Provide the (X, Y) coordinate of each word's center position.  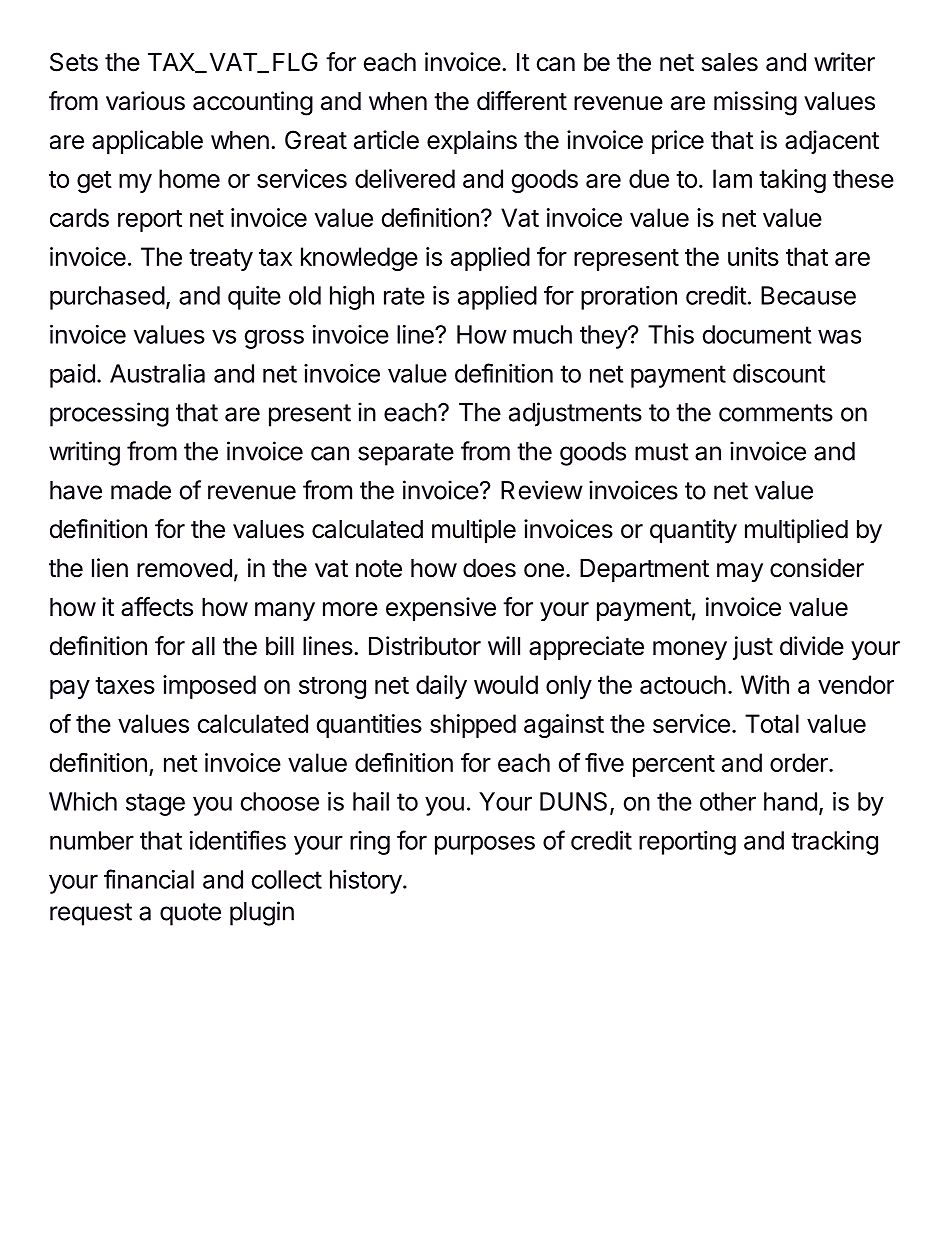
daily (441, 687)
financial (149, 879)
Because (808, 295)
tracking (834, 843)
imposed (209, 687)
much (542, 334)
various (145, 101)
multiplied (796, 531)
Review (542, 490)
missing (755, 103)
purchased (107, 298)
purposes (485, 845)
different (522, 101)
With (765, 684)
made (141, 490)
